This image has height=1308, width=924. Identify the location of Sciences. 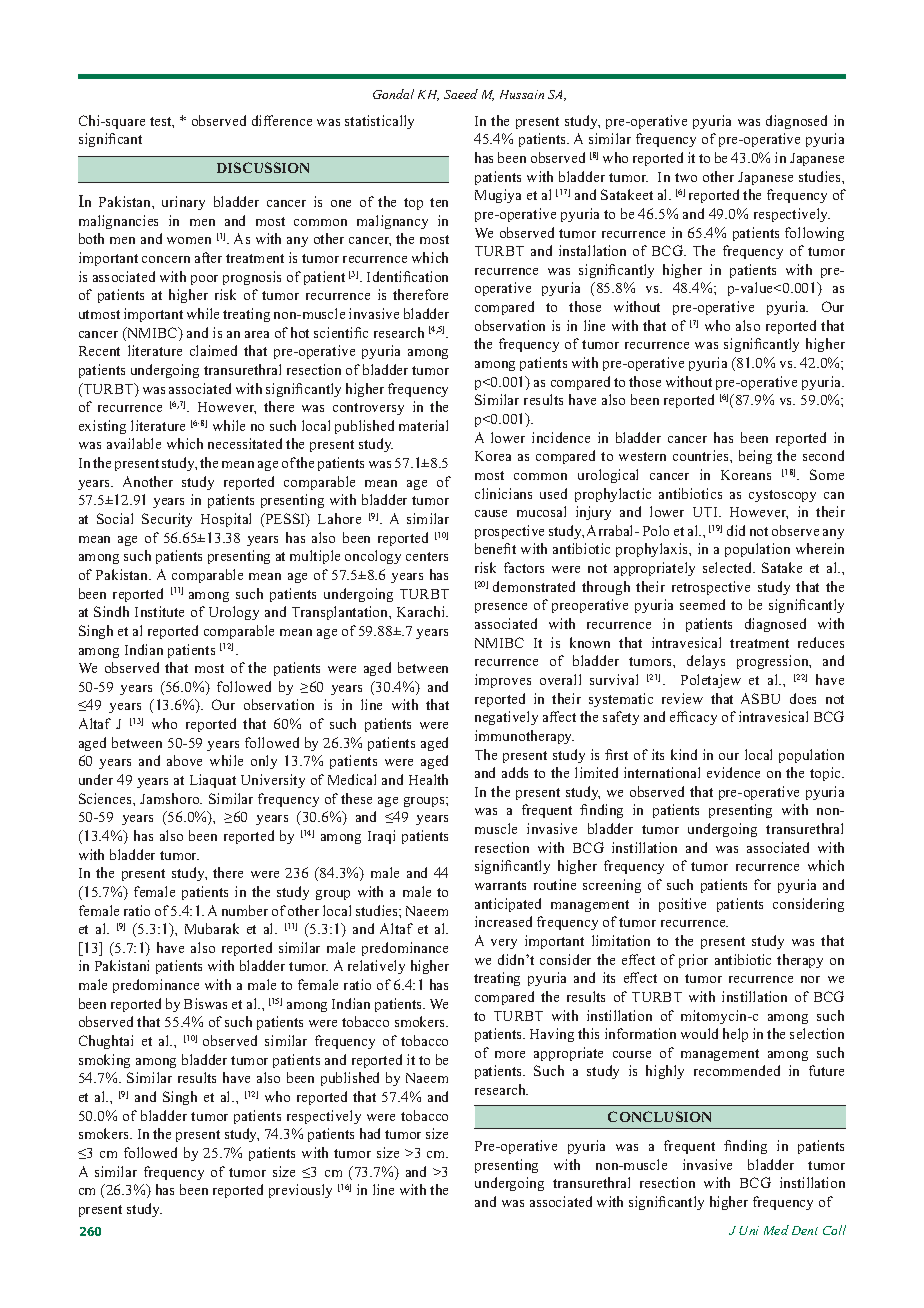
(106, 798).
